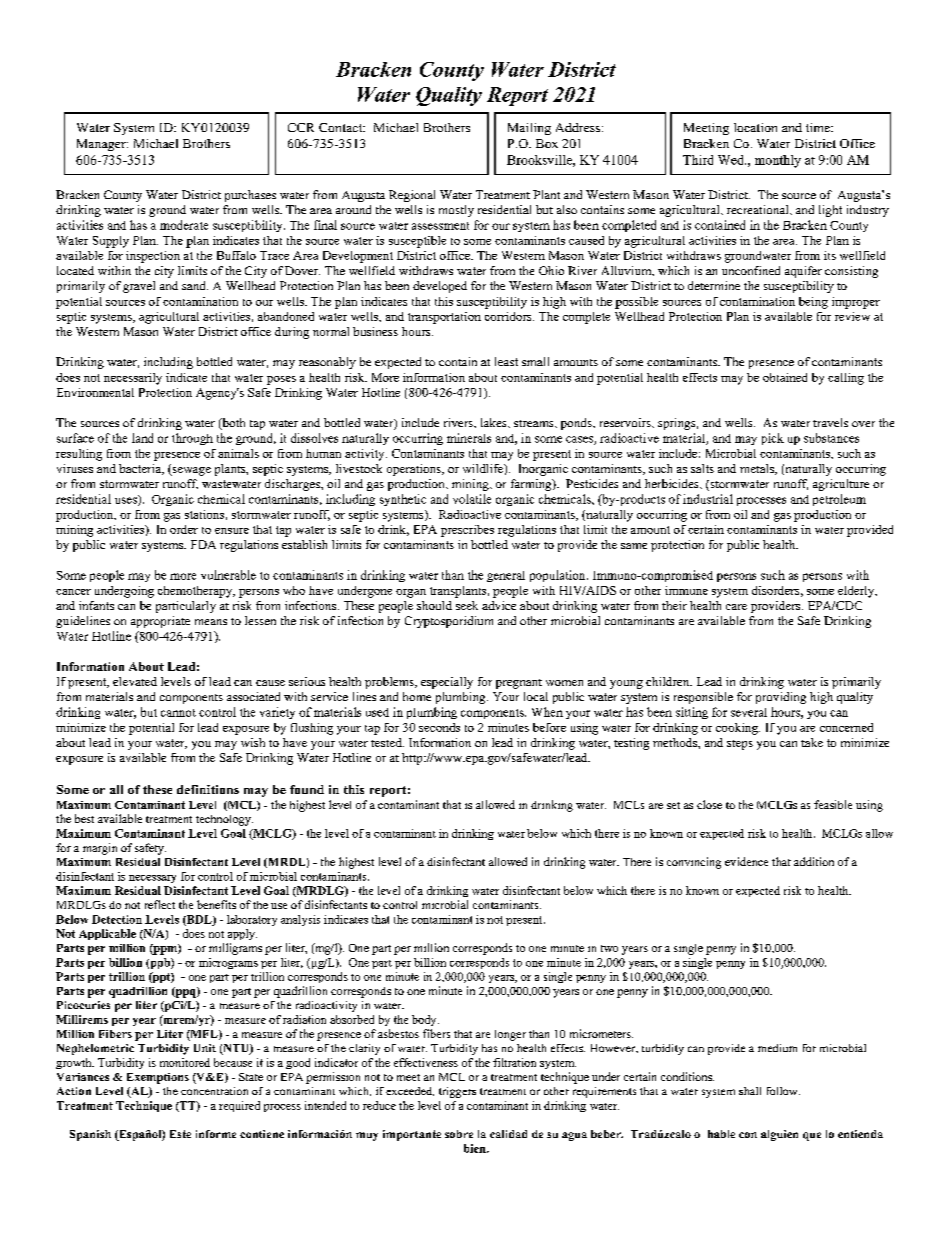 The image size is (952, 1233). What do you see at coordinates (529, 129) in the image?
I see `Mailing` at bounding box center [529, 129].
